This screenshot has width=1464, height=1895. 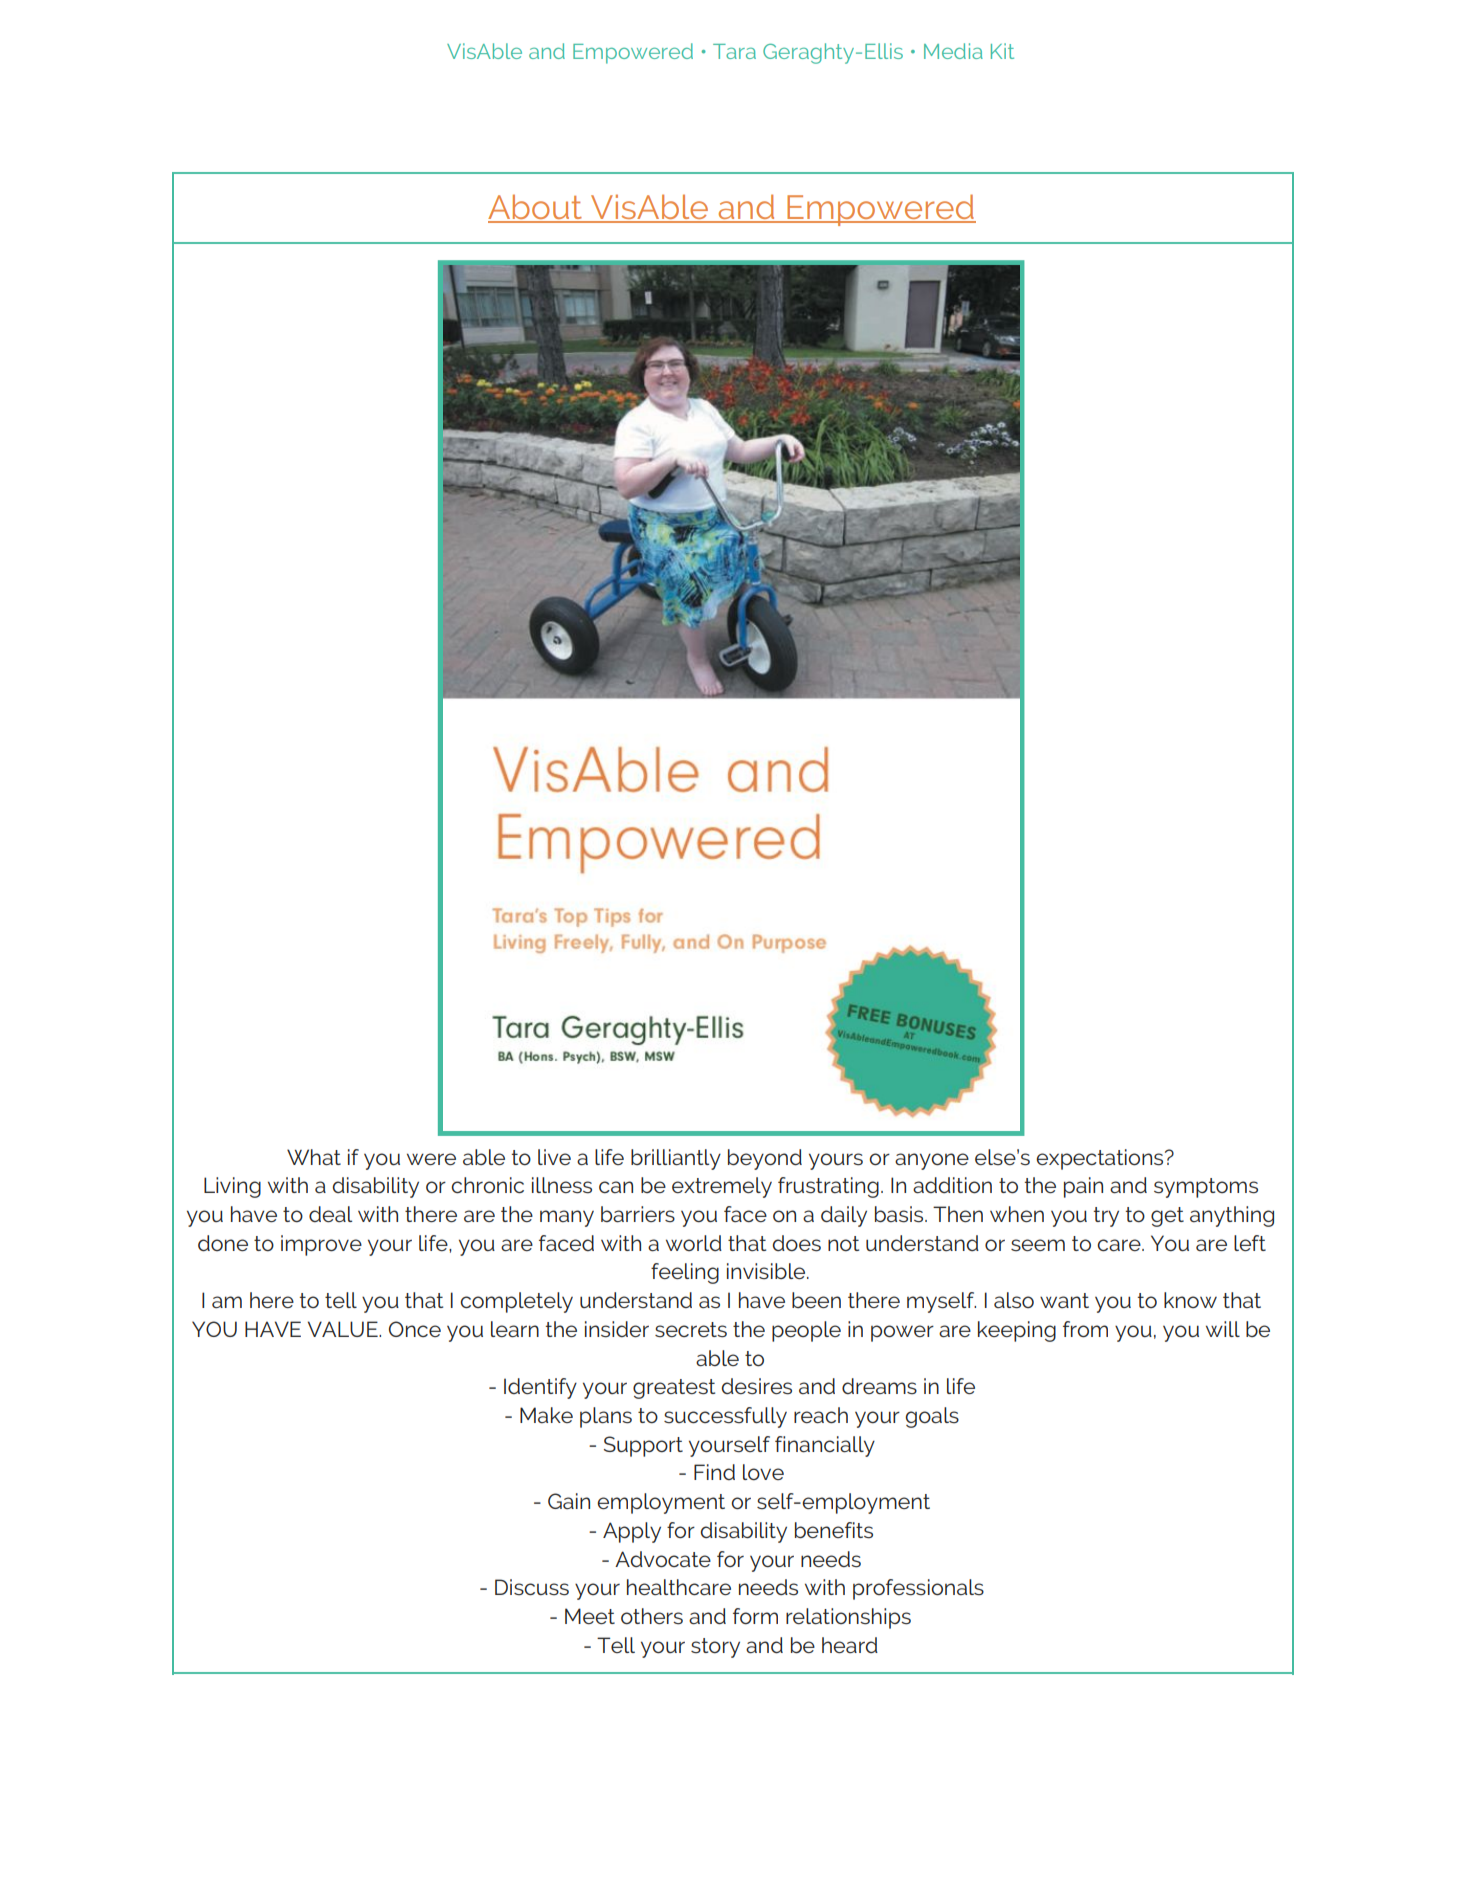 What do you see at coordinates (953, 51) in the screenshot?
I see `Media` at bounding box center [953, 51].
